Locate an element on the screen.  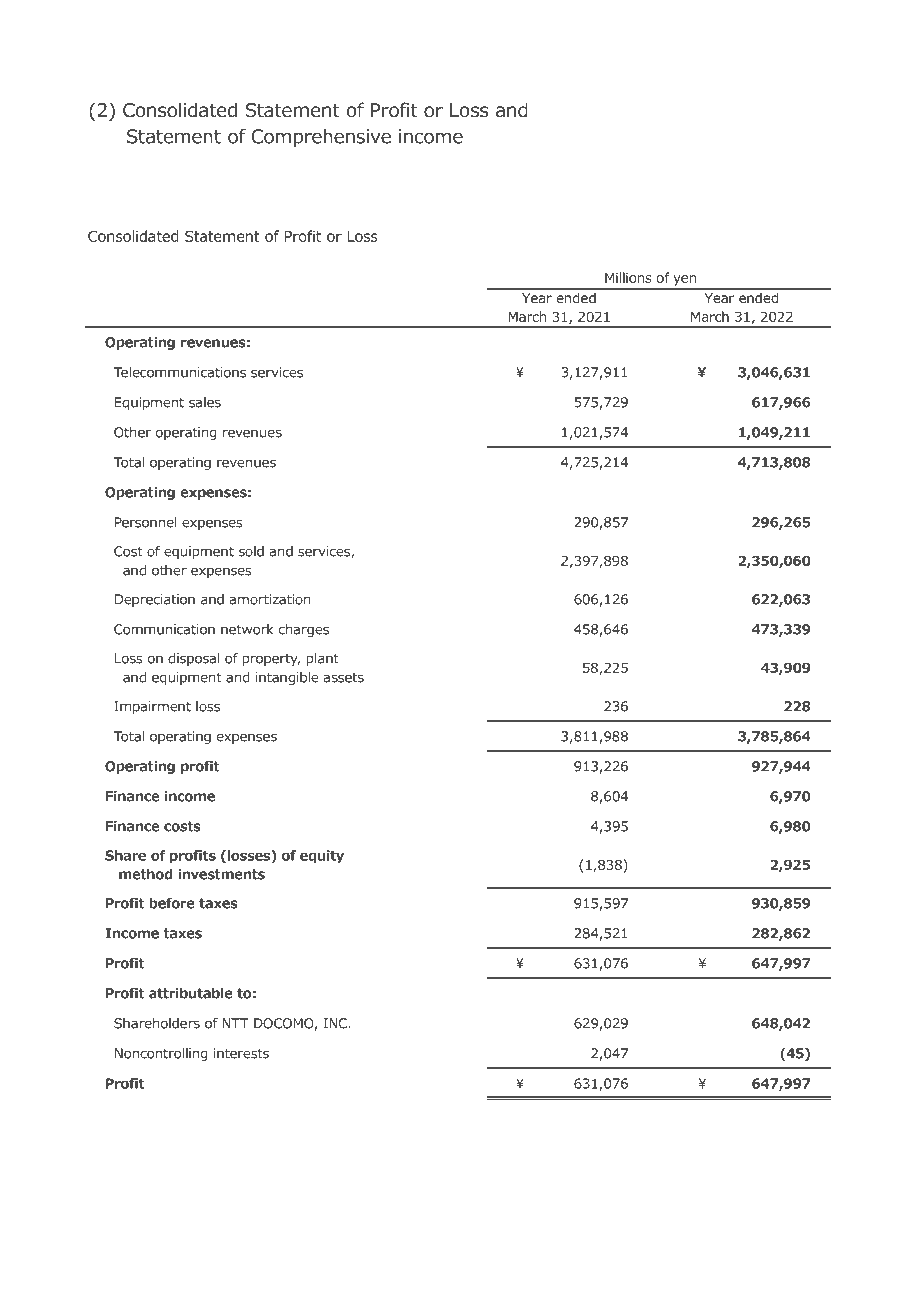
Personnel is located at coordinates (146, 522).
